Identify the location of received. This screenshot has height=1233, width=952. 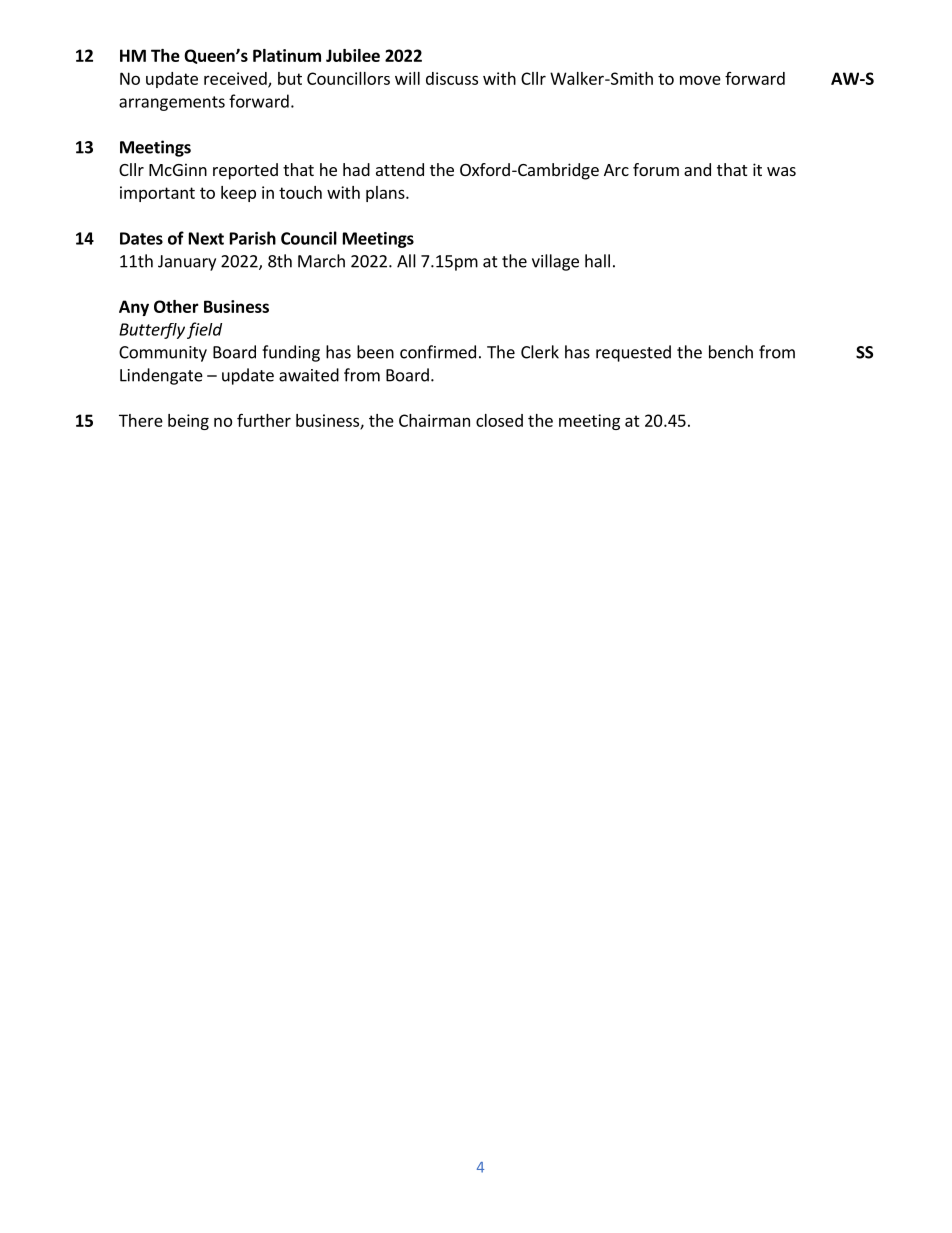
(236, 79).
